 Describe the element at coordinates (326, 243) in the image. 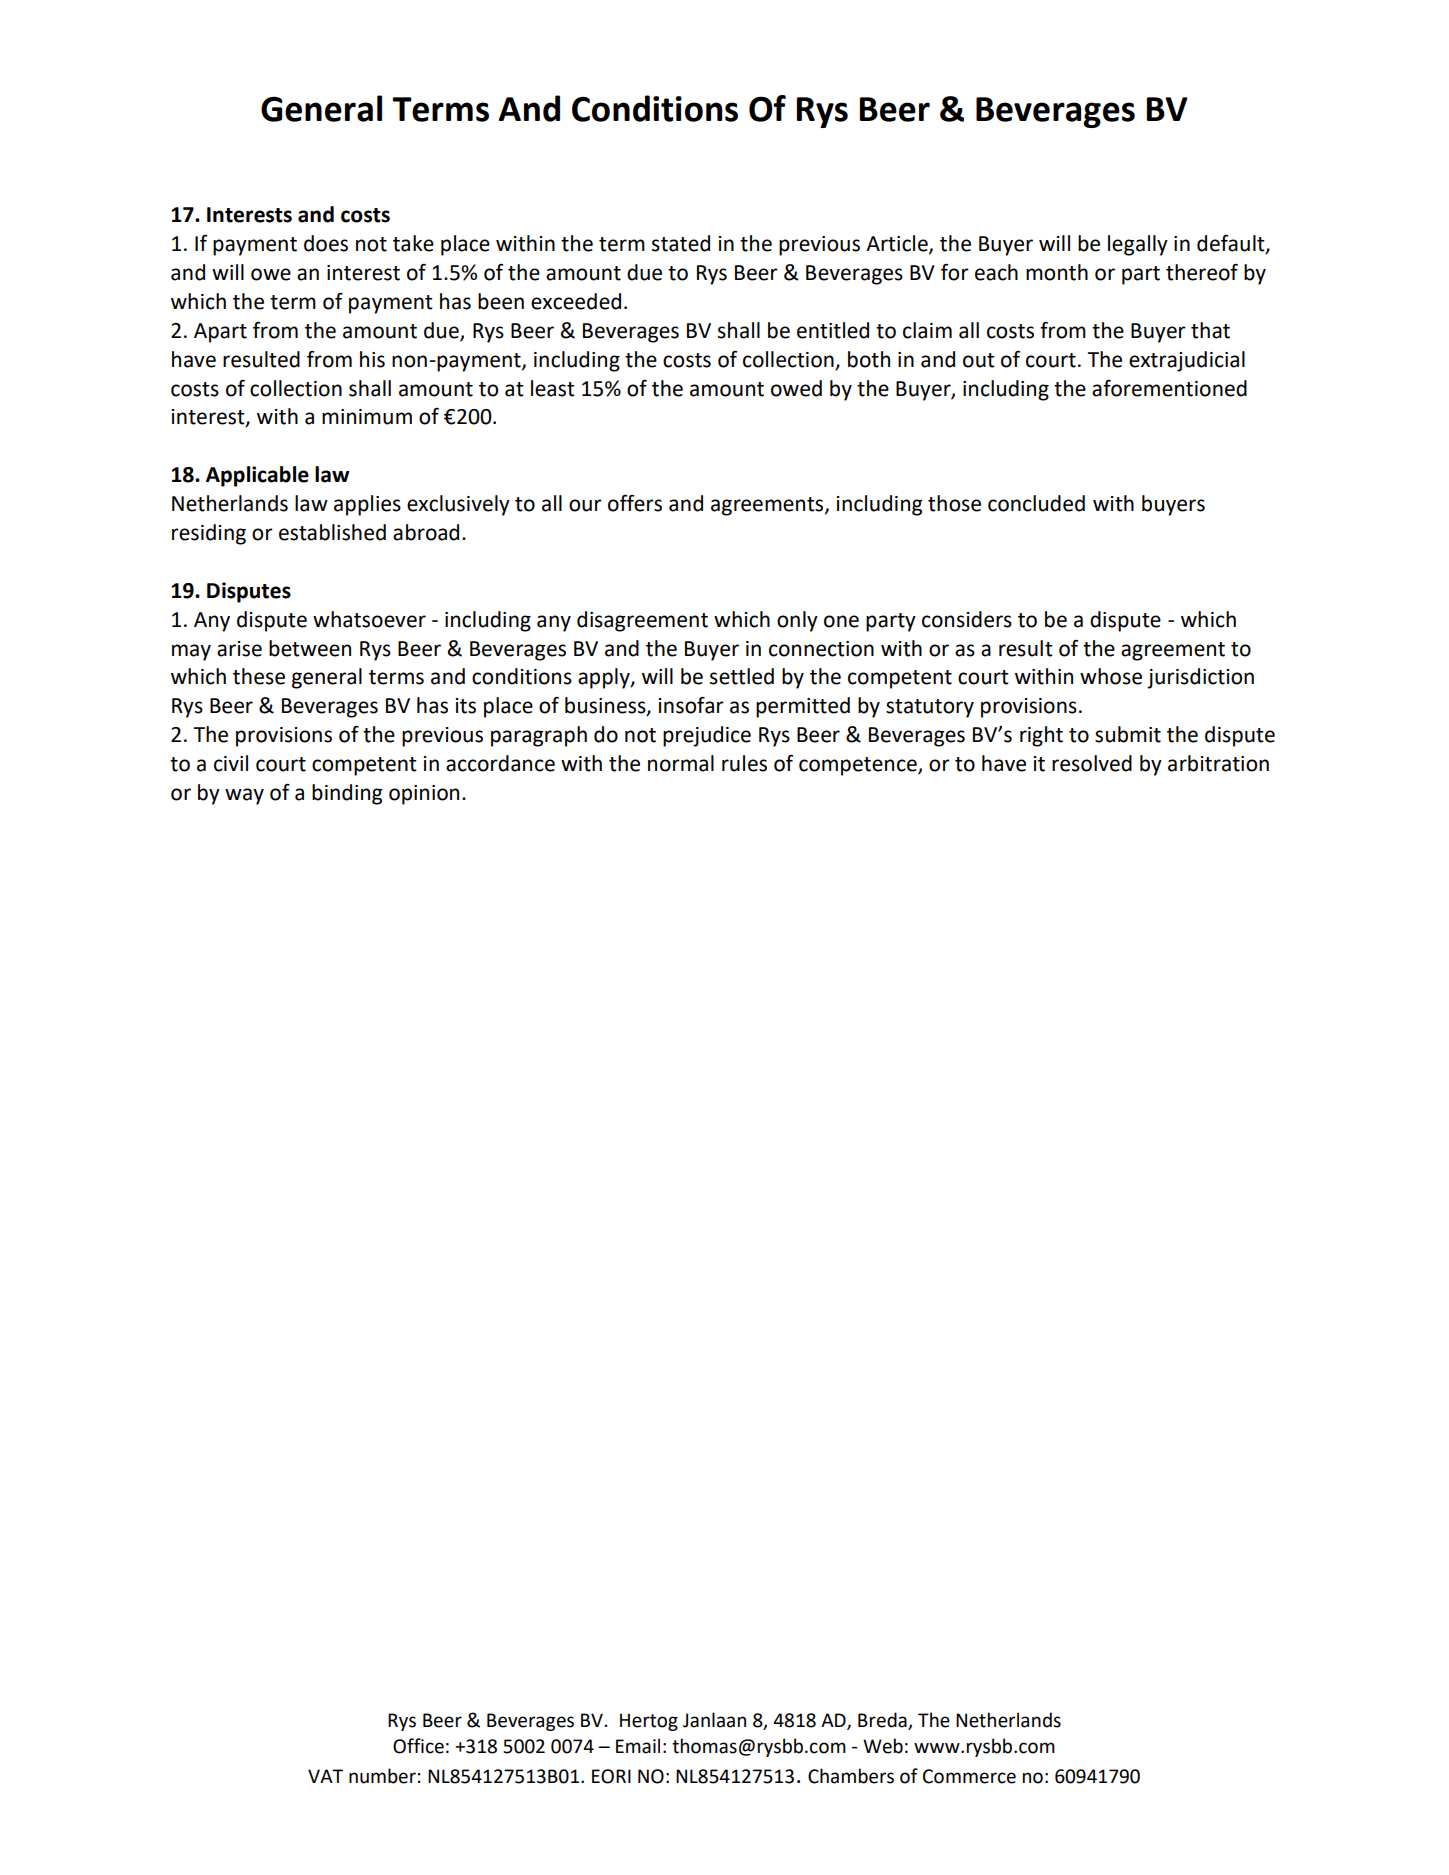

I see `does` at that location.
